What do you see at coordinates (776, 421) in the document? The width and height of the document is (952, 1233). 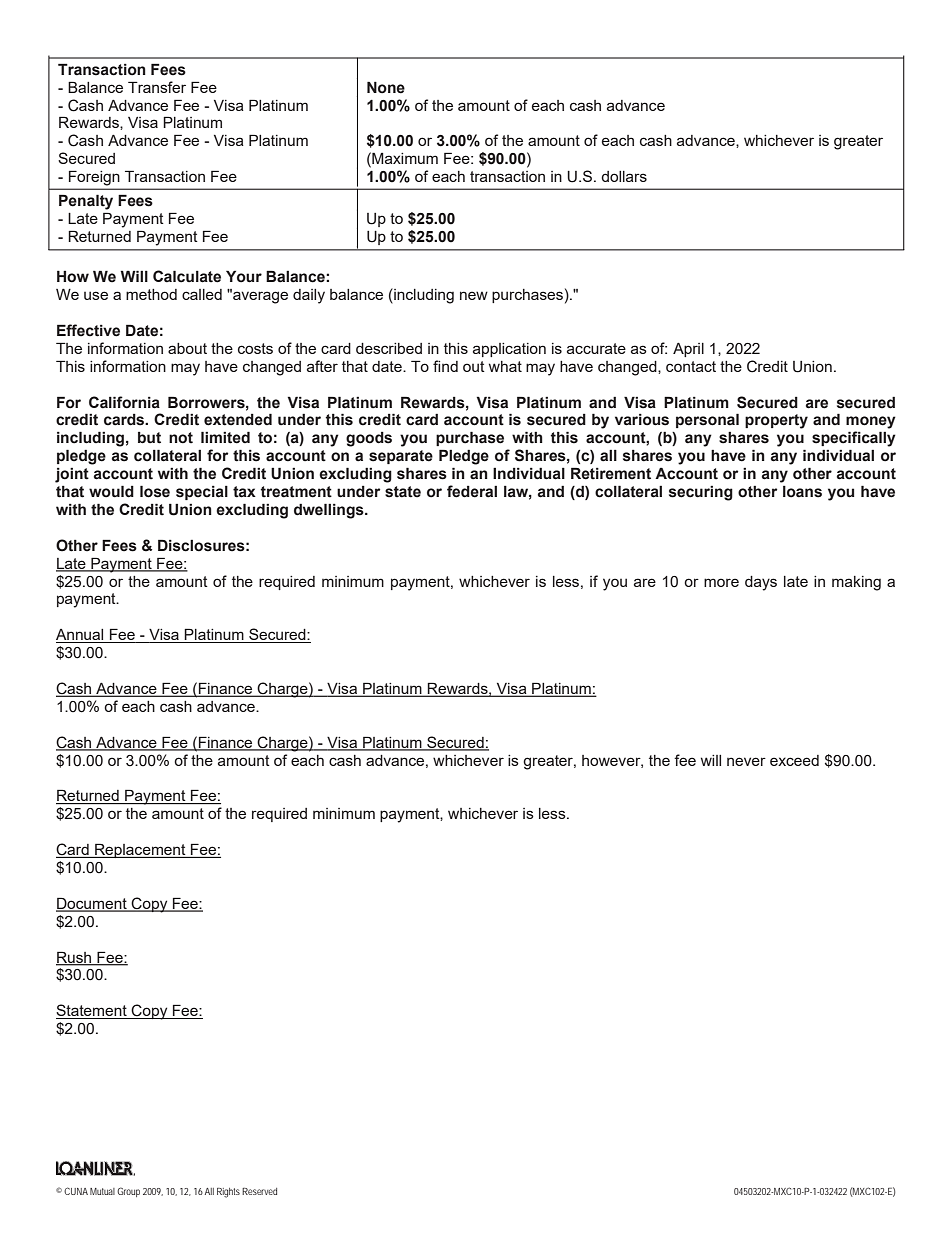 I see `property` at bounding box center [776, 421].
